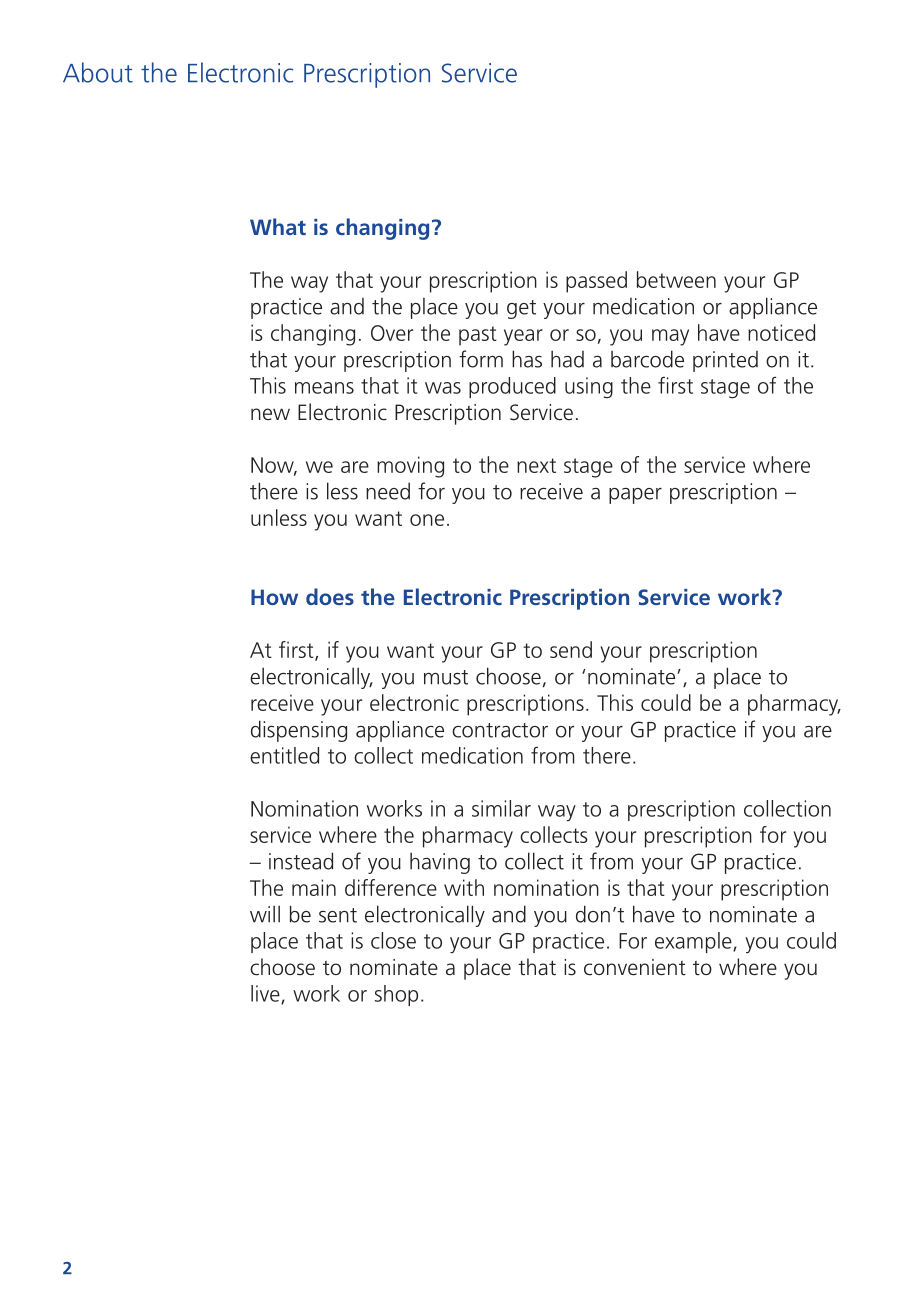  I want to click on entitled, so click(284, 755).
